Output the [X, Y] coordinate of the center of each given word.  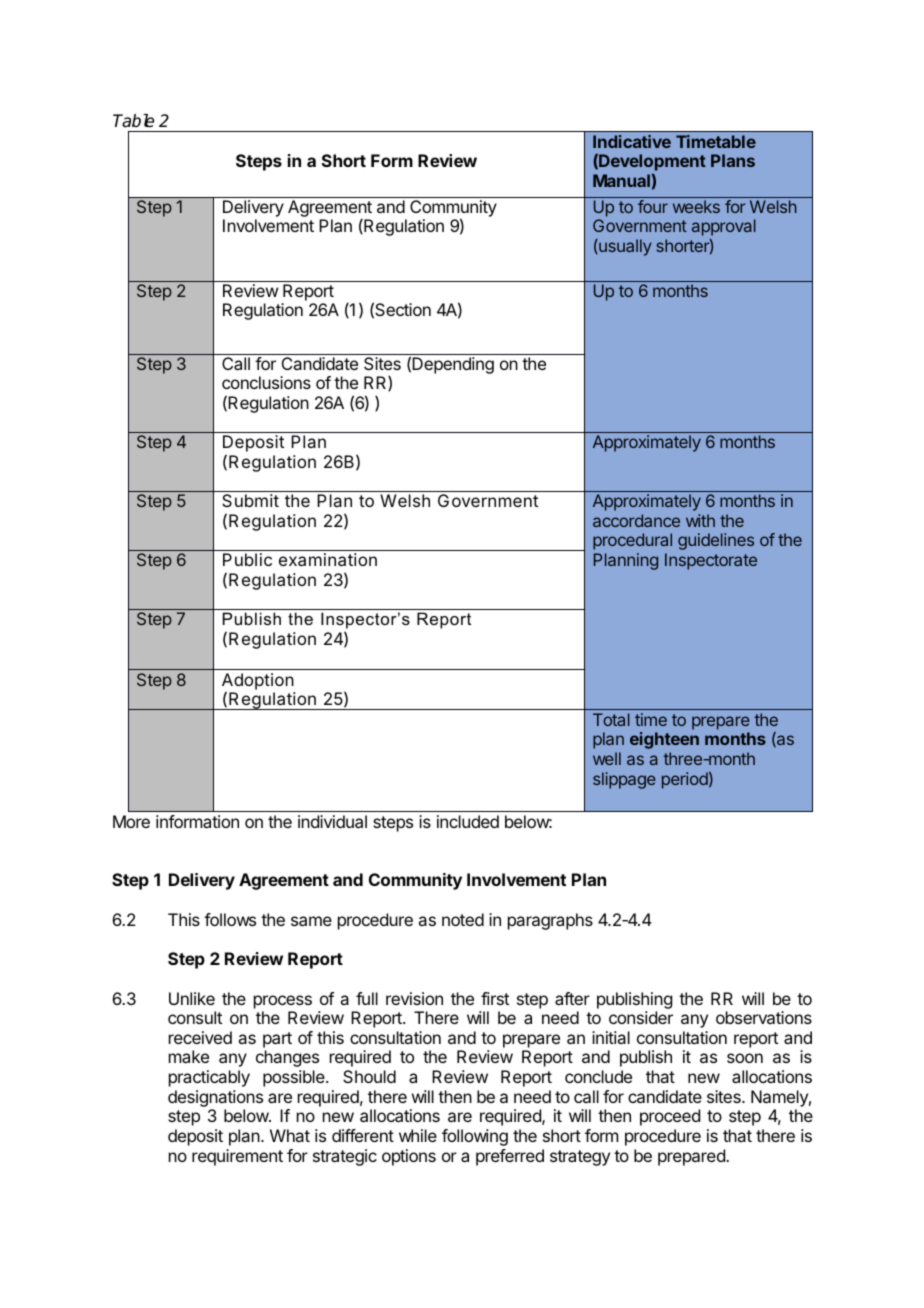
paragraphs [550, 921]
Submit [250, 500]
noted [463, 919]
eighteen [664, 740]
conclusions [266, 382]
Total [611, 719]
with [700, 520]
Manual [621, 180]
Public [247, 559]
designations [215, 1098]
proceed [670, 1117]
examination [328, 559]
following [475, 1137]
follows [230, 919]
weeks [696, 206]
